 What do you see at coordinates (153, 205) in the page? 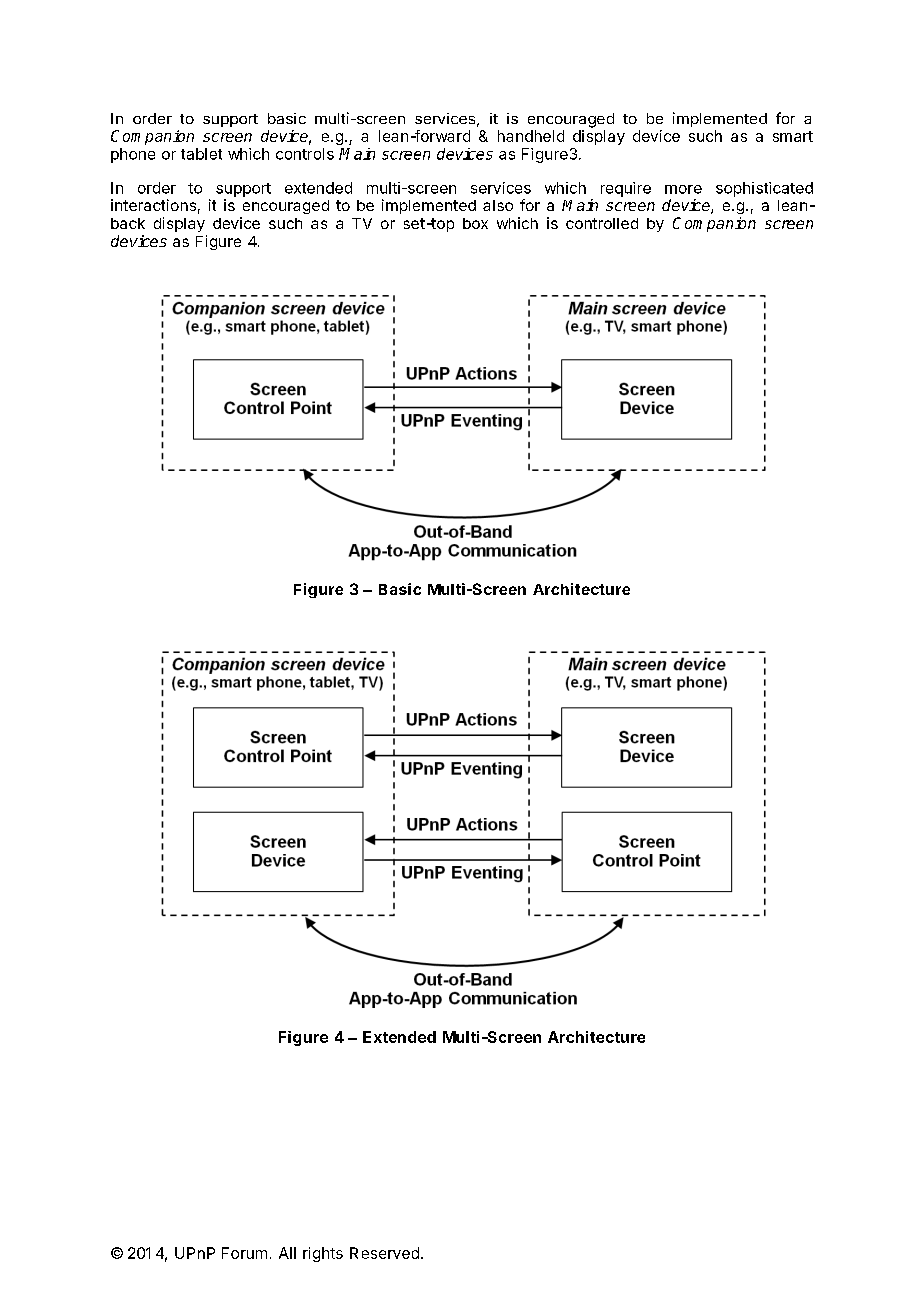
I see `interactions` at bounding box center [153, 205].
